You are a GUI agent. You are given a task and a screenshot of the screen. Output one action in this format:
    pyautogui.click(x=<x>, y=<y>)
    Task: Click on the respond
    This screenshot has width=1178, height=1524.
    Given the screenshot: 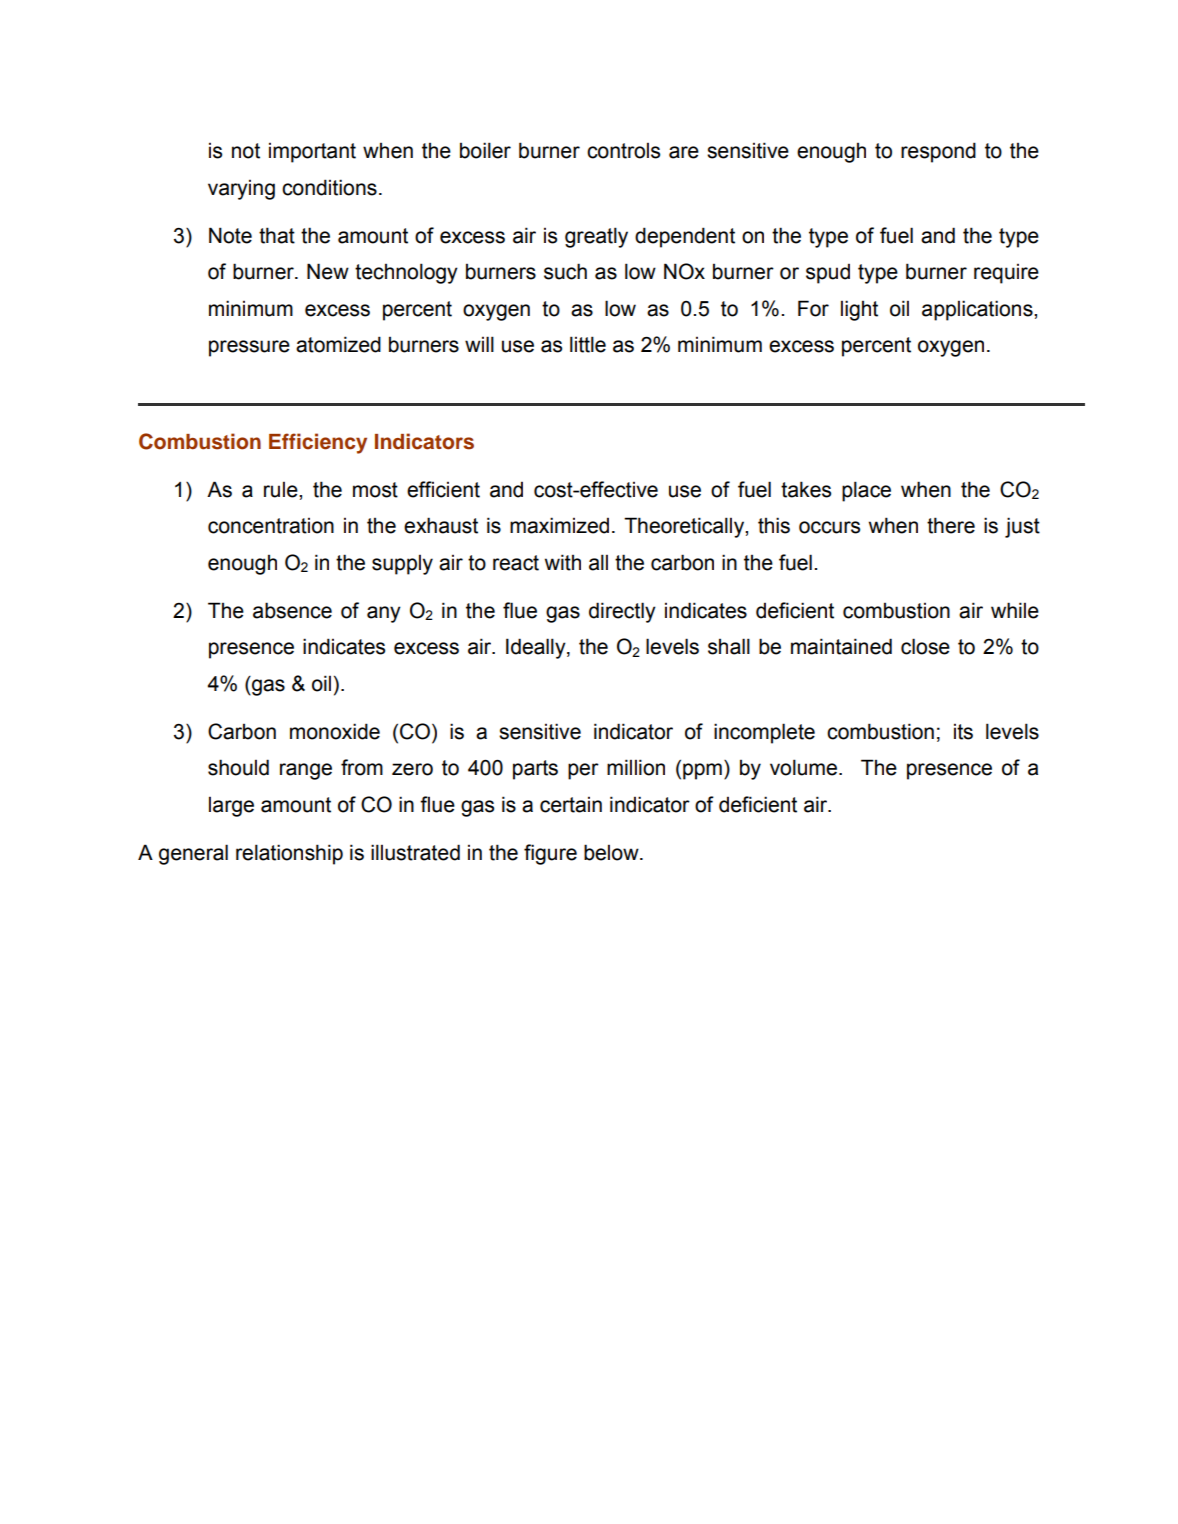 What is the action you would take?
    pyautogui.click(x=938, y=152)
